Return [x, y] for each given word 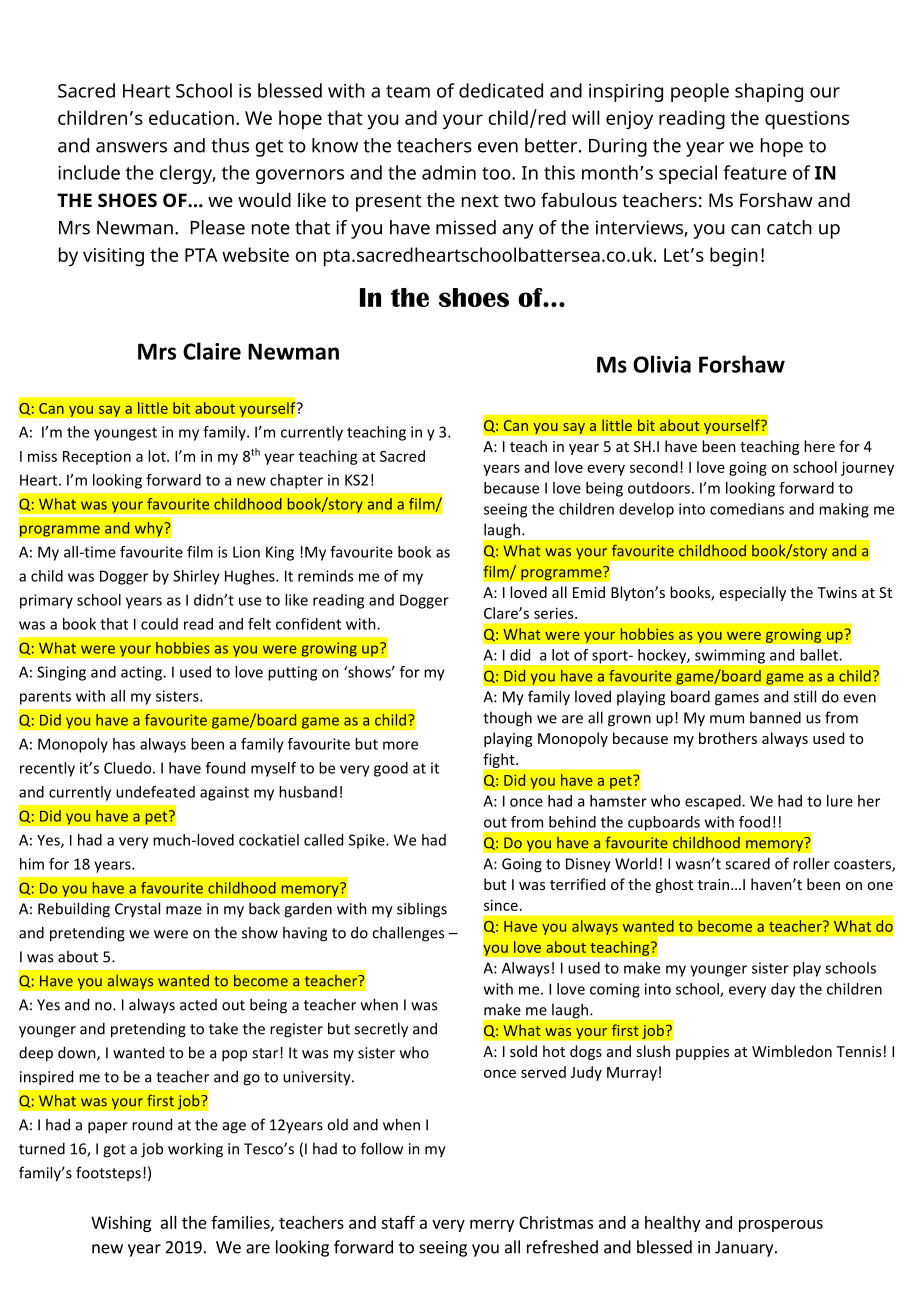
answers [131, 147]
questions [807, 120]
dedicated [501, 90]
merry [492, 1225]
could [159, 624]
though [507, 719]
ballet [820, 655]
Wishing [121, 1224]
